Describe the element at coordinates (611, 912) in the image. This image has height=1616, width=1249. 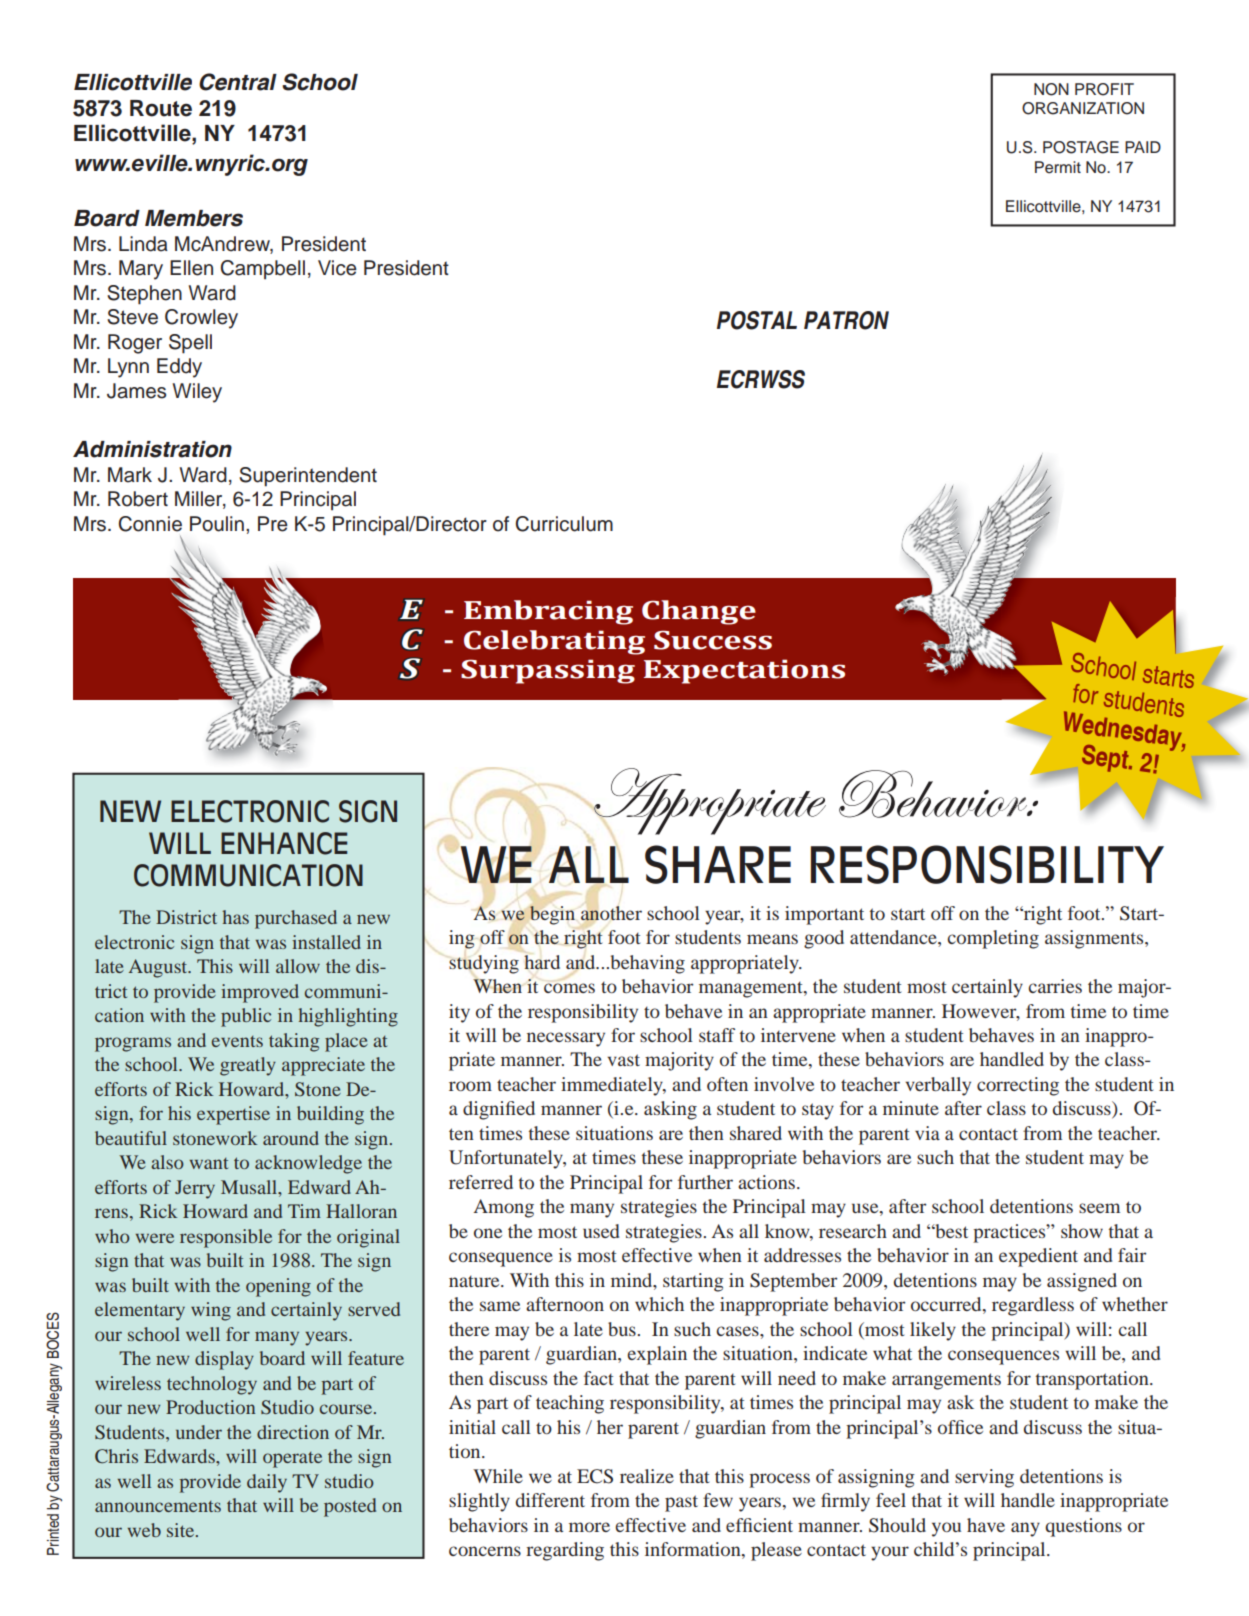
I see `another` at that location.
